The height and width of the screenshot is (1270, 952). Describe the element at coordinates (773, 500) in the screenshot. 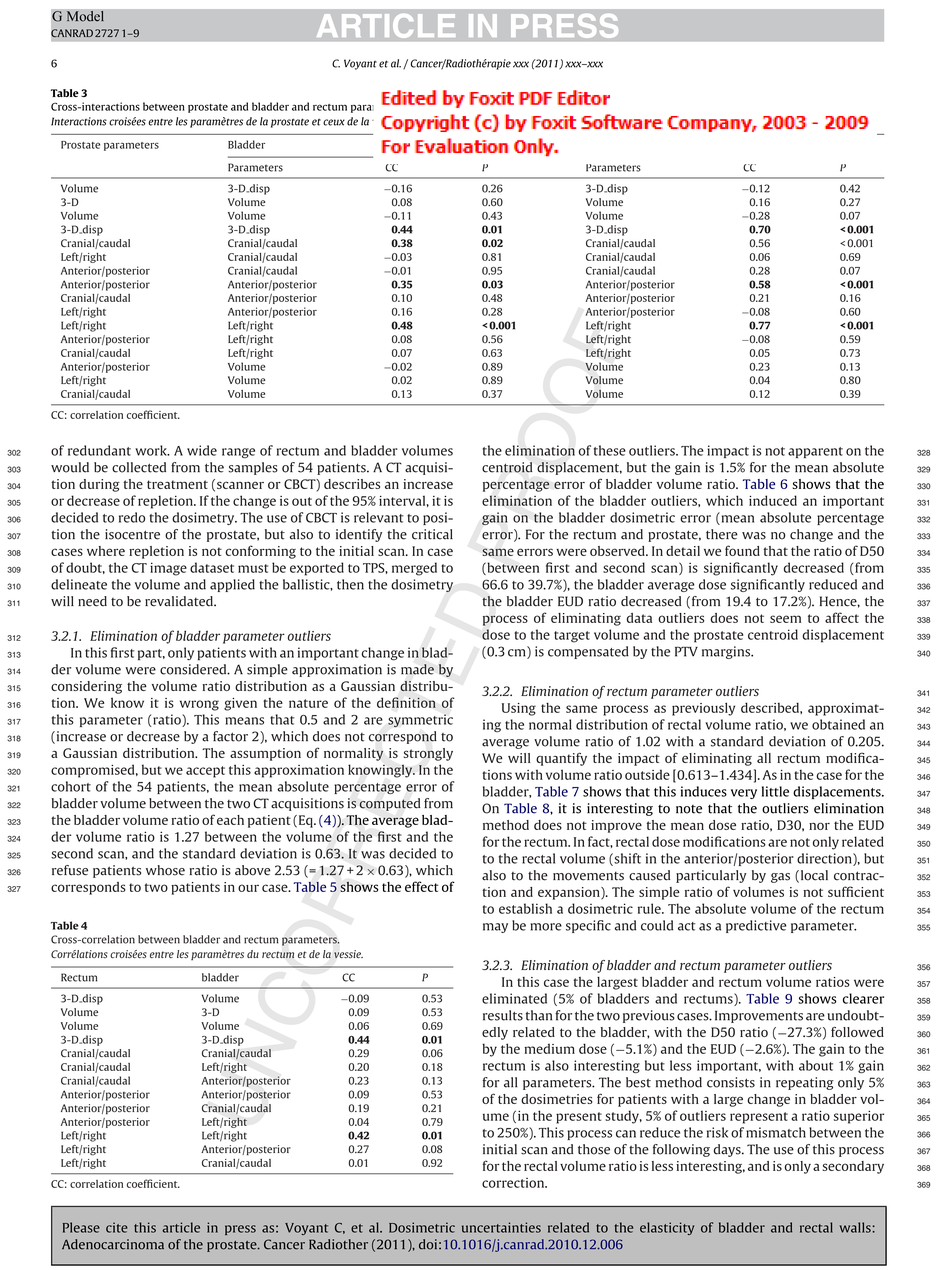

I see `induced` at that location.
